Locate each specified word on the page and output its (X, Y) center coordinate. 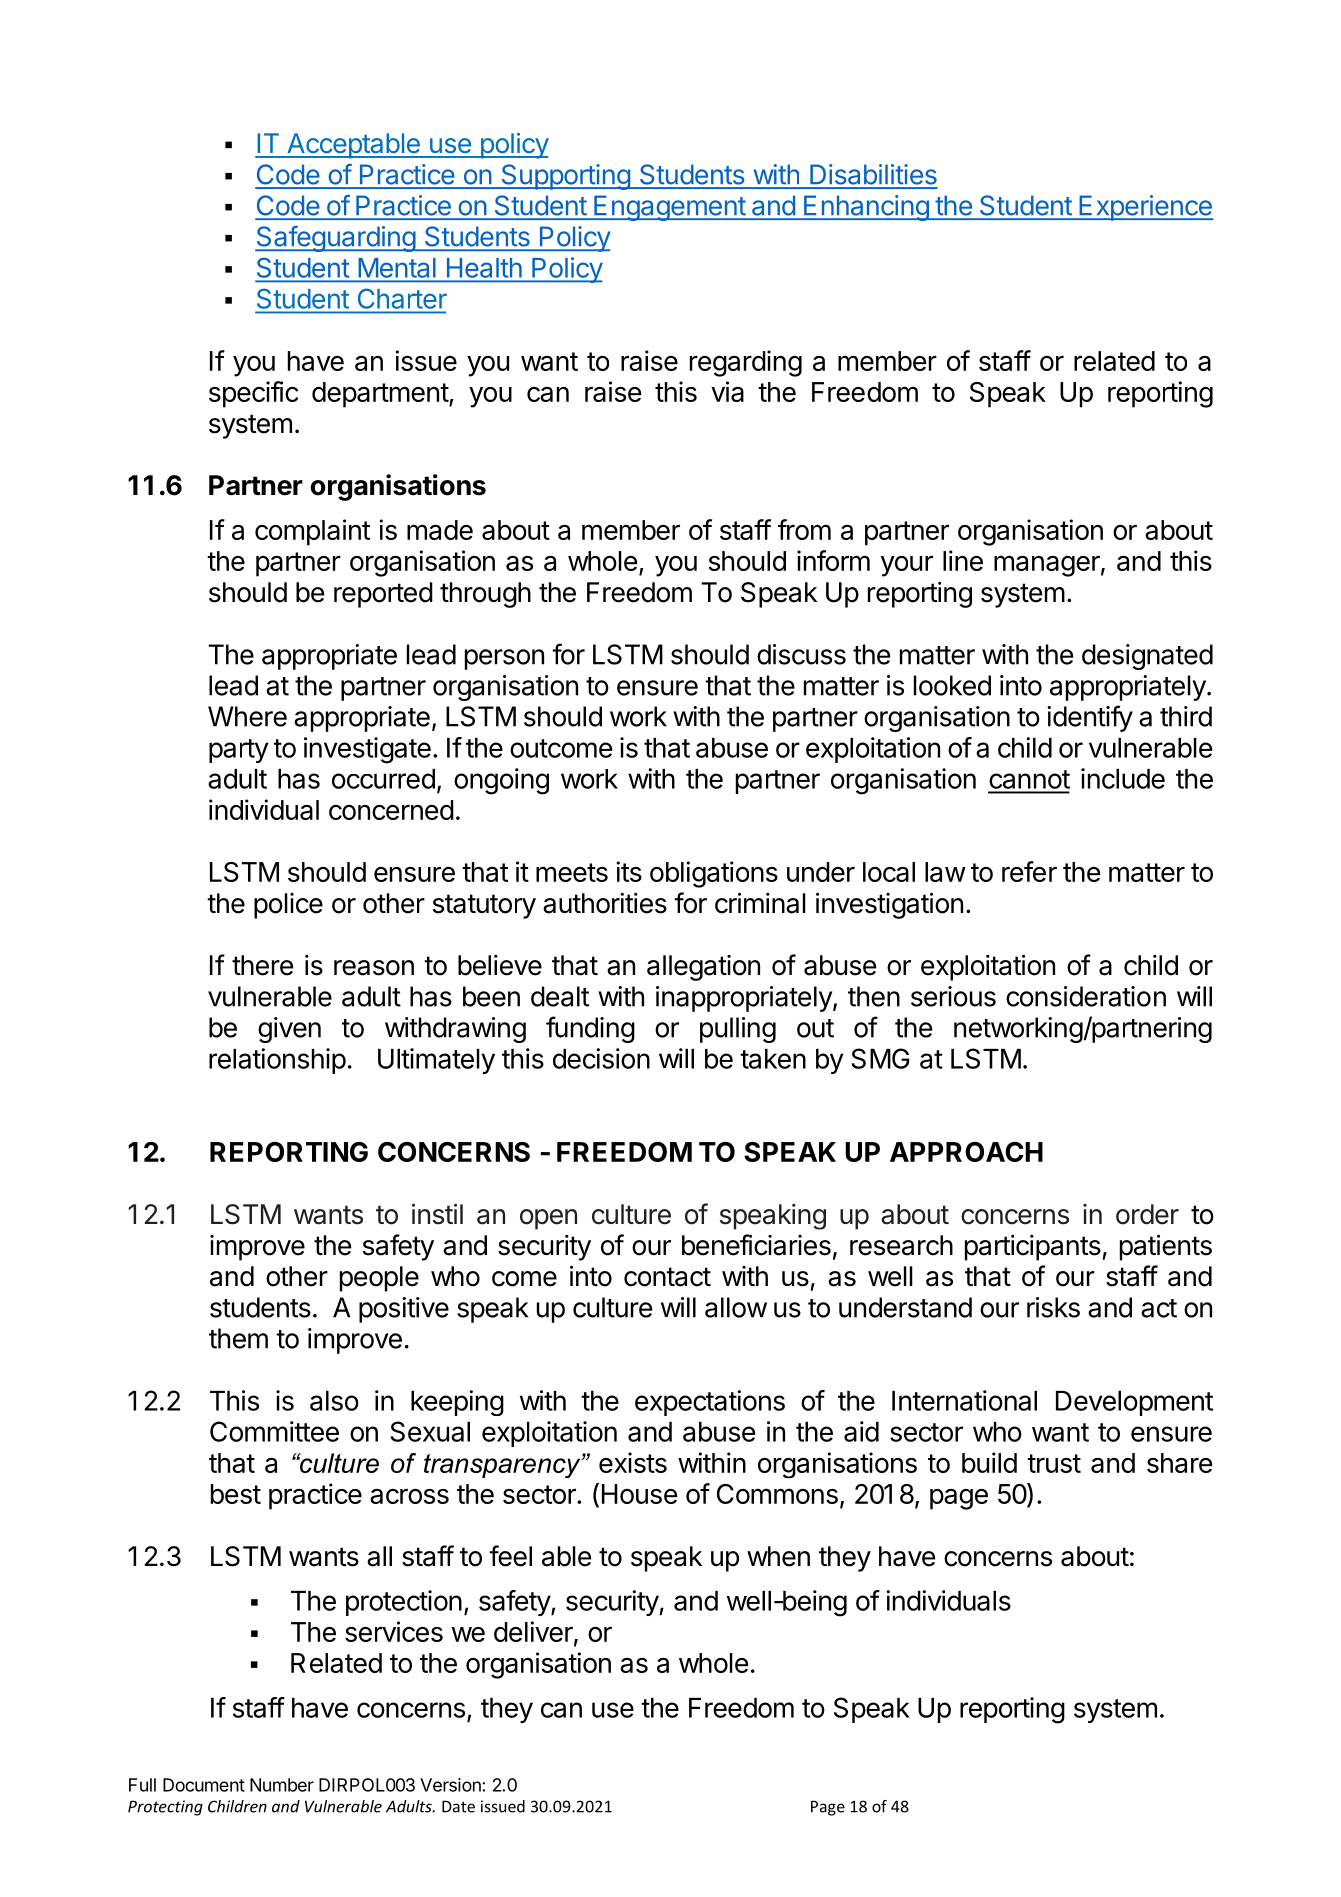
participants (1033, 1248)
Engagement (669, 208)
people (379, 1279)
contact (667, 1277)
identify (1090, 718)
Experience (1145, 208)
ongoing (501, 781)
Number (282, 1785)
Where (247, 716)
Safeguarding (336, 239)
